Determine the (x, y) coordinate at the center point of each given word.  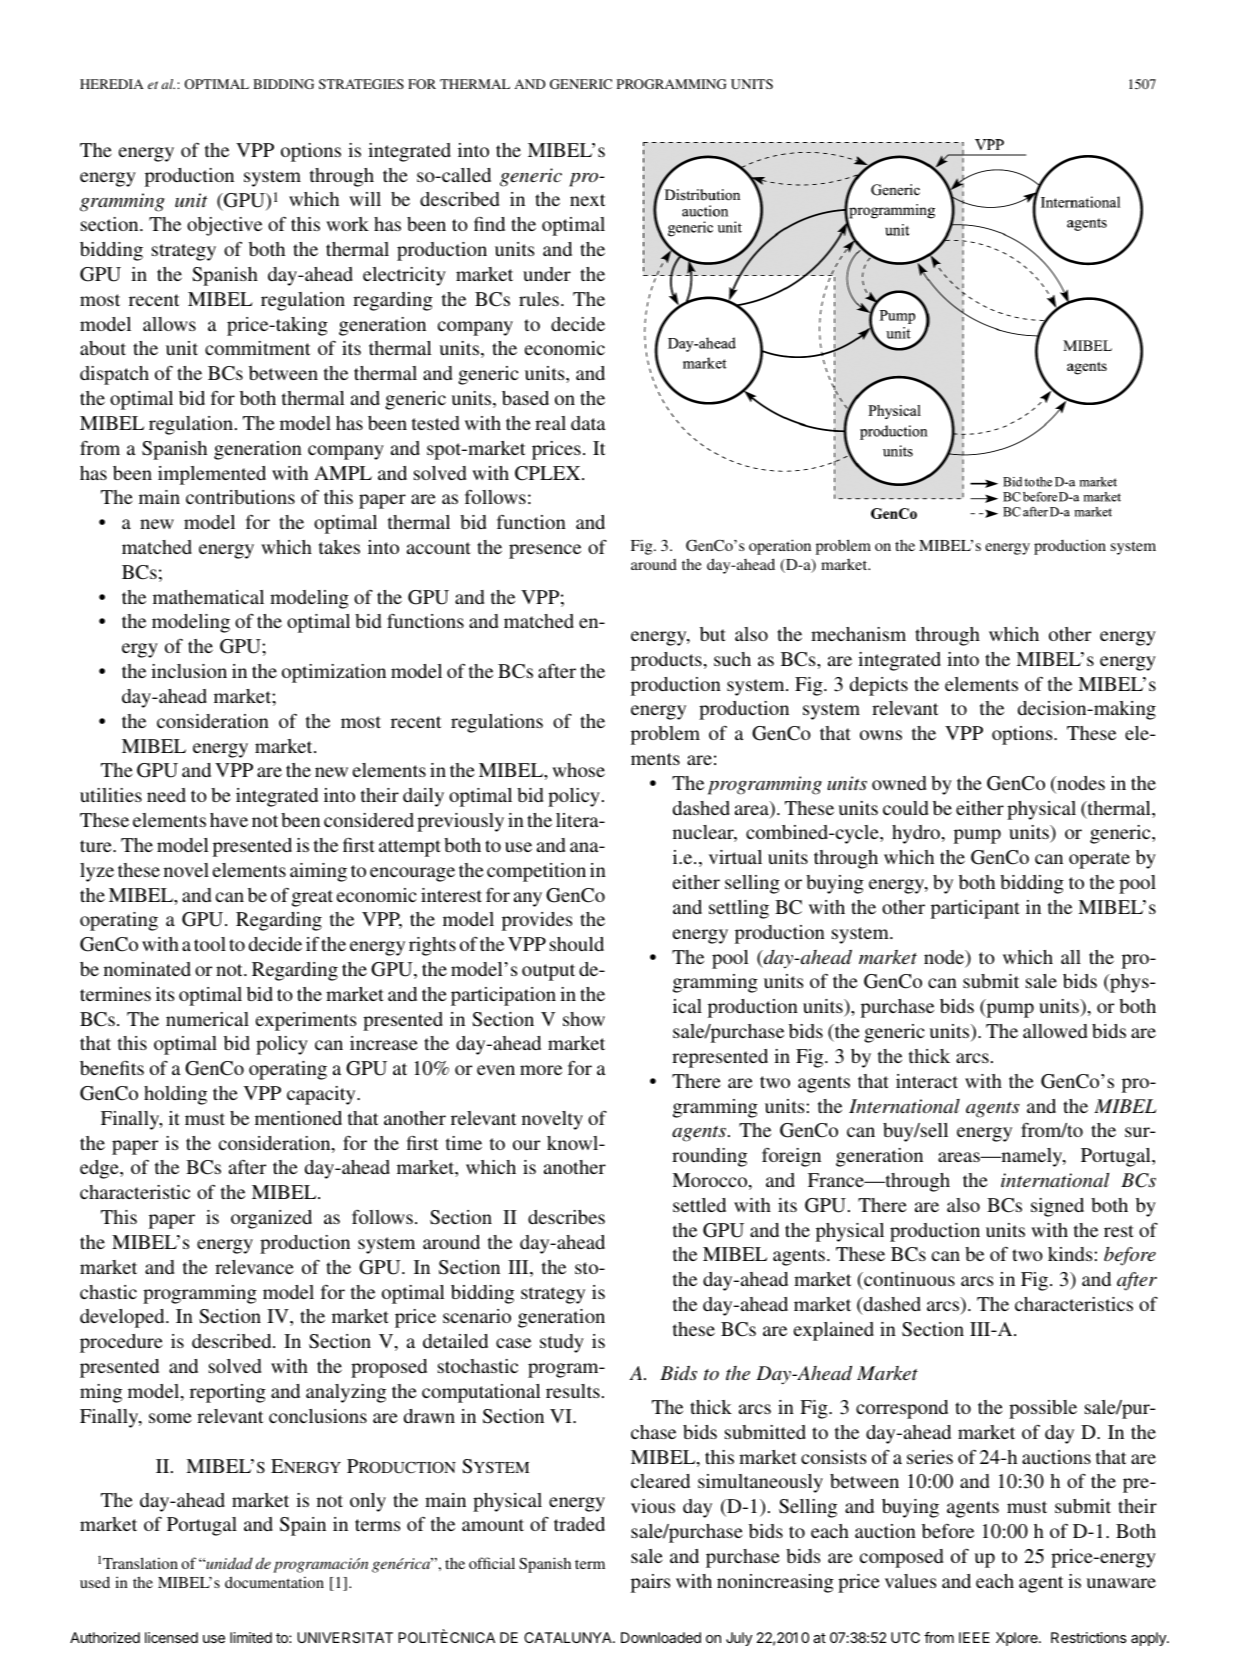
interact (927, 1081)
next (588, 200)
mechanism (858, 634)
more (541, 1070)
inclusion (189, 671)
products (666, 661)
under (547, 274)
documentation (274, 1582)
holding (175, 1095)
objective (224, 226)
